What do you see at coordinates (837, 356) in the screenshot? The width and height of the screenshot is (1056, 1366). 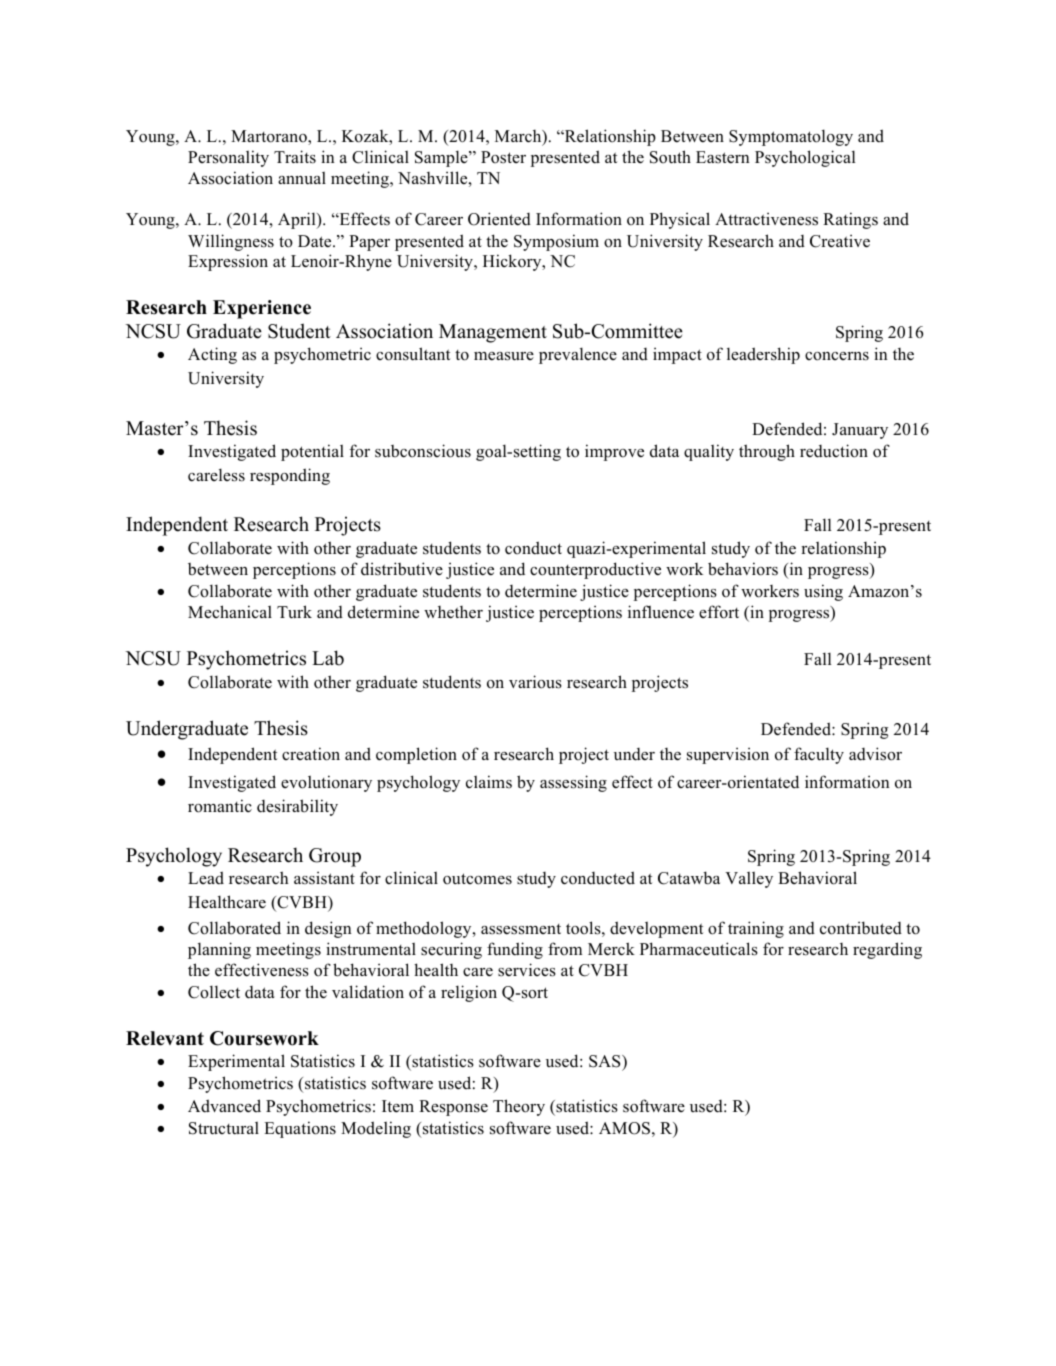 I see `concerns` at bounding box center [837, 356].
